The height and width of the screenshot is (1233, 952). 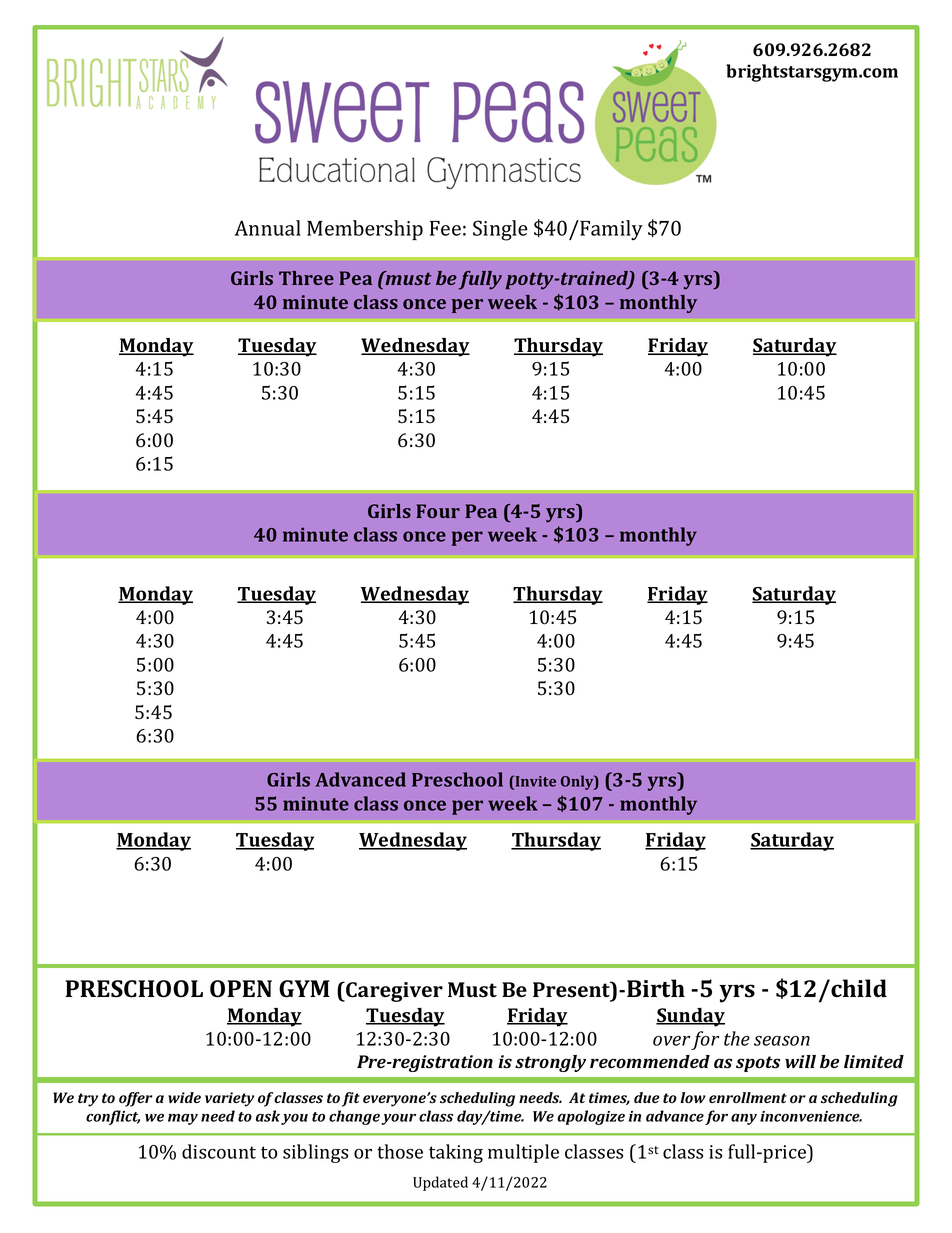 I want to click on Four, so click(x=438, y=511).
